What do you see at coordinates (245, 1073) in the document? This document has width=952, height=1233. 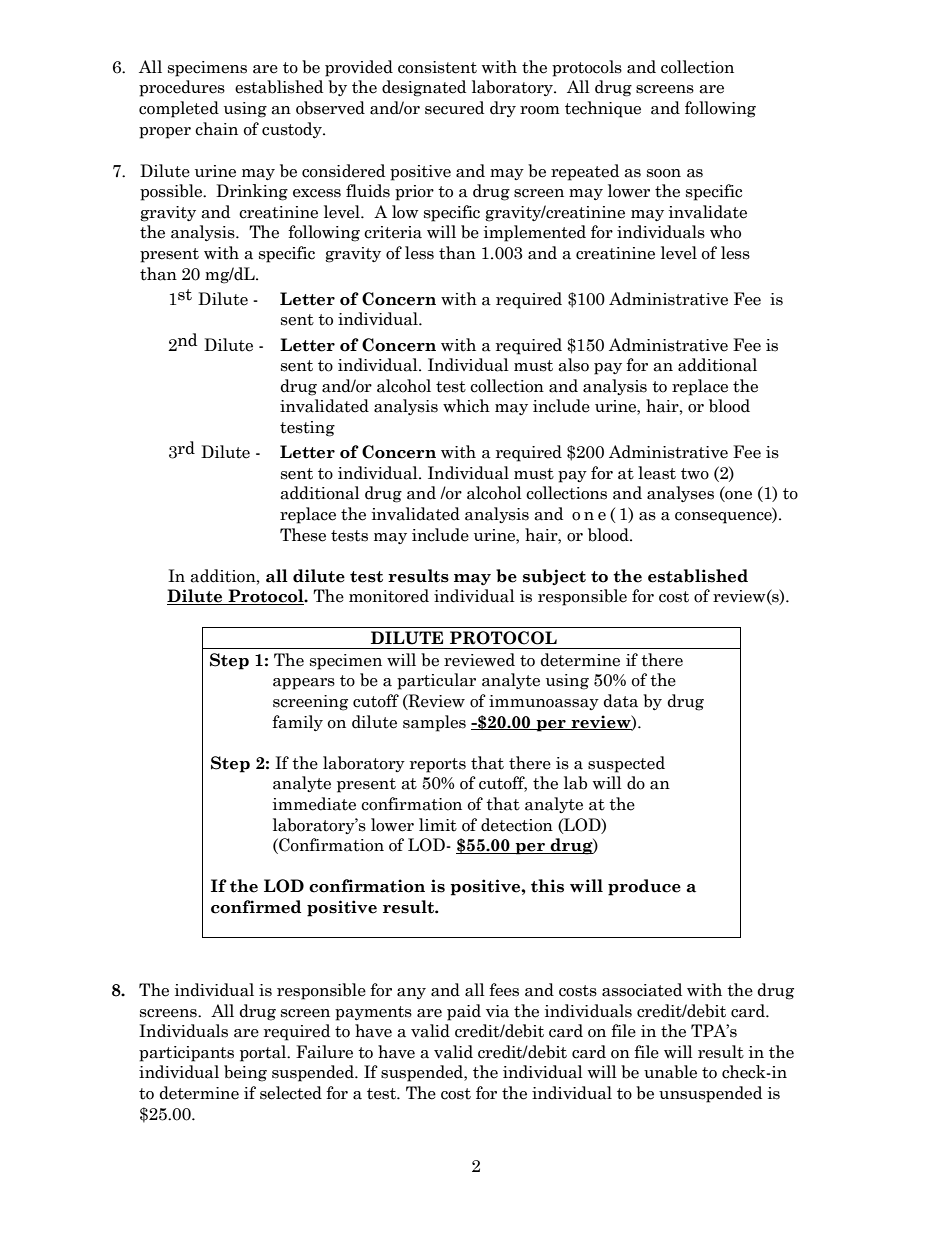 I see `being` at bounding box center [245, 1073].
